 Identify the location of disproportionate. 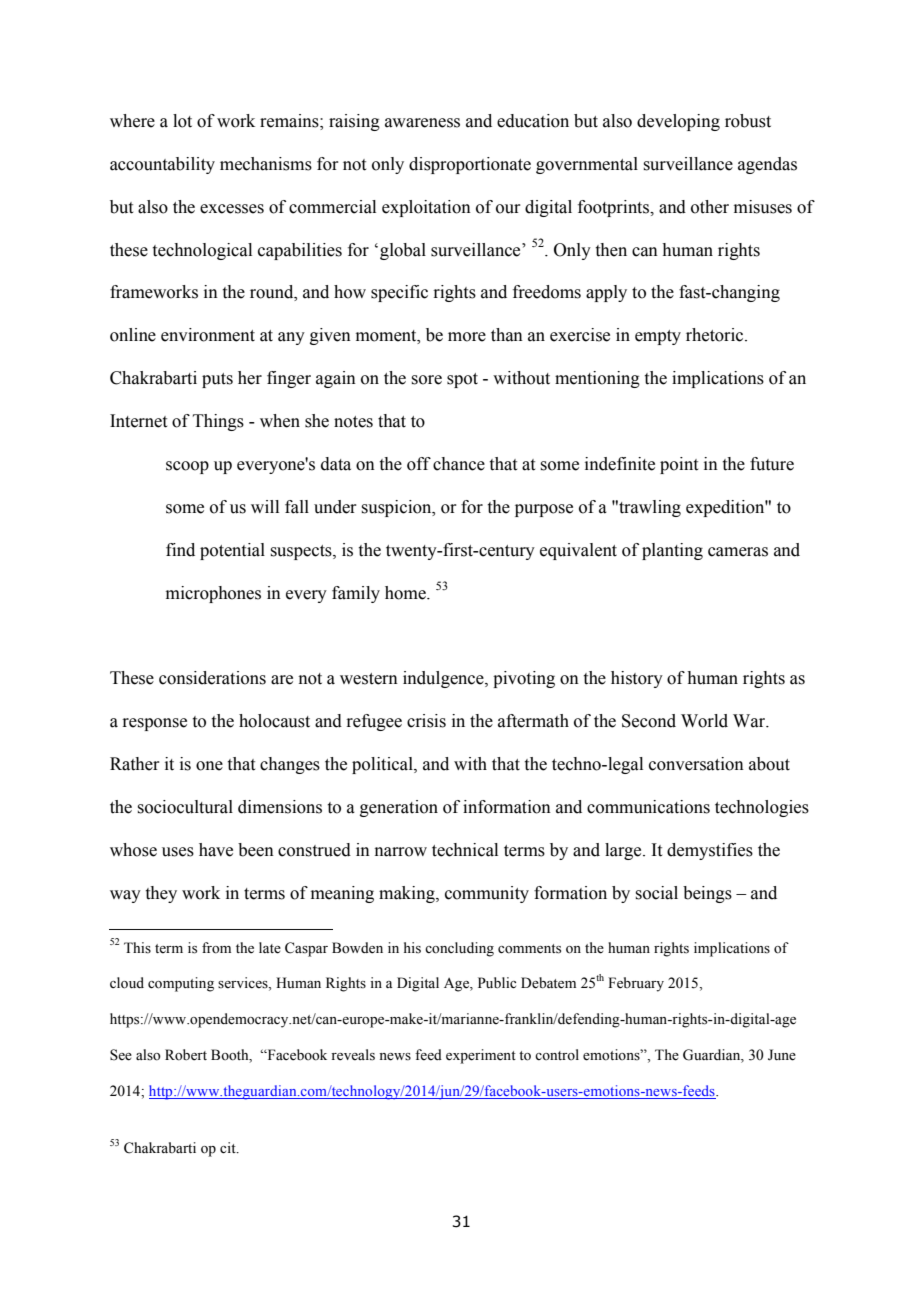
(470, 165).
